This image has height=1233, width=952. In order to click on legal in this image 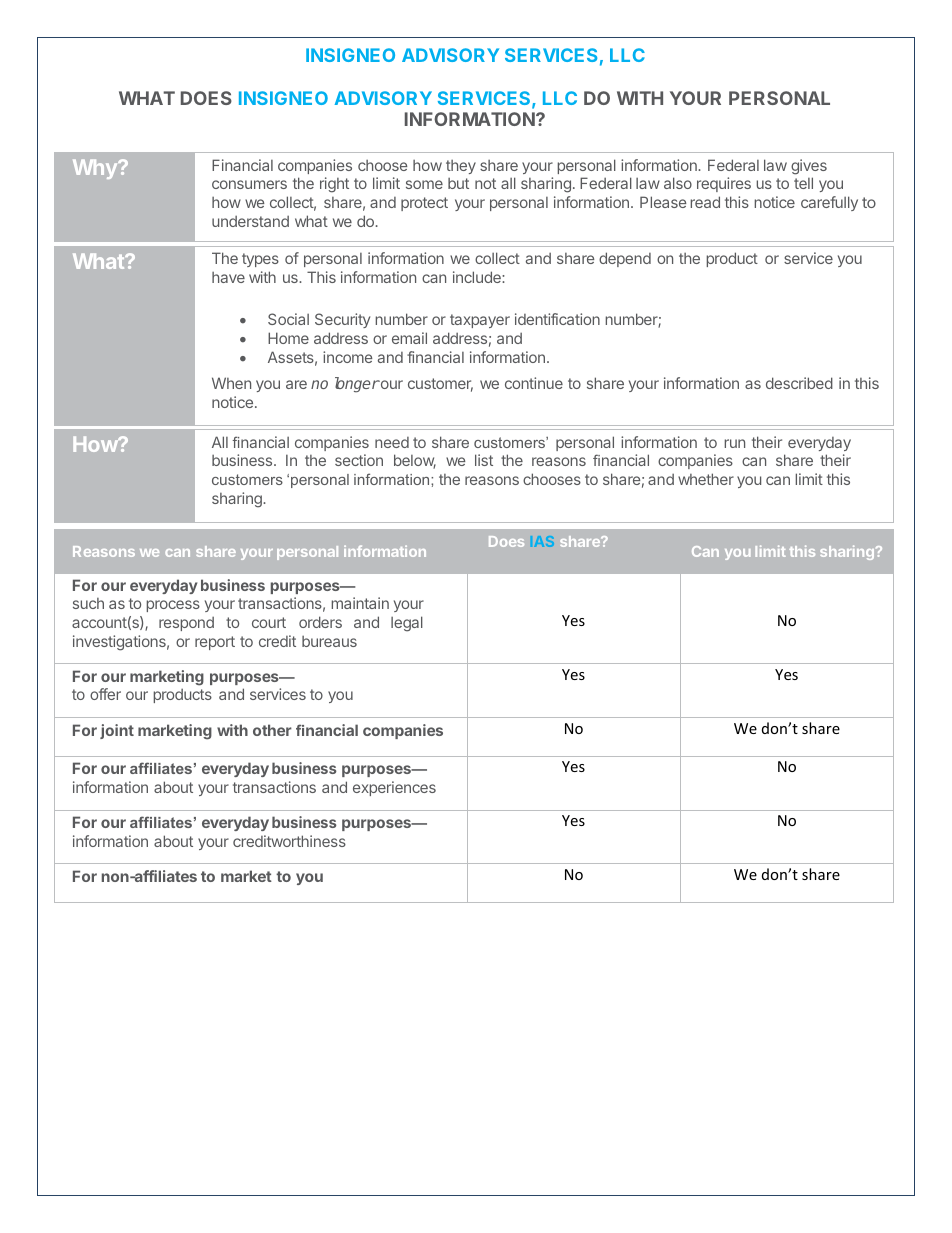, I will do `click(407, 624)`.
